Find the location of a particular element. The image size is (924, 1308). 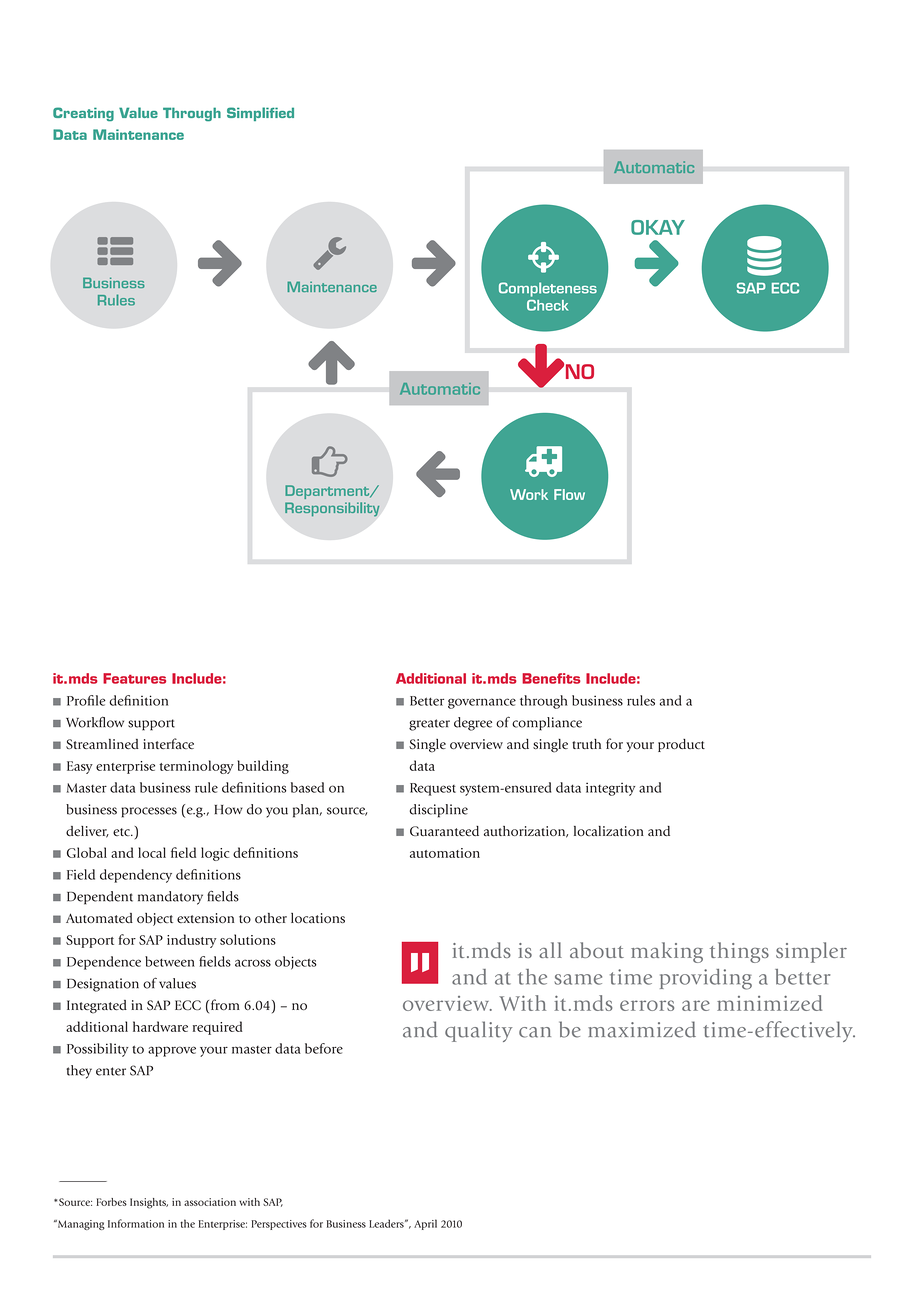

April is located at coordinates (425, 1224).
